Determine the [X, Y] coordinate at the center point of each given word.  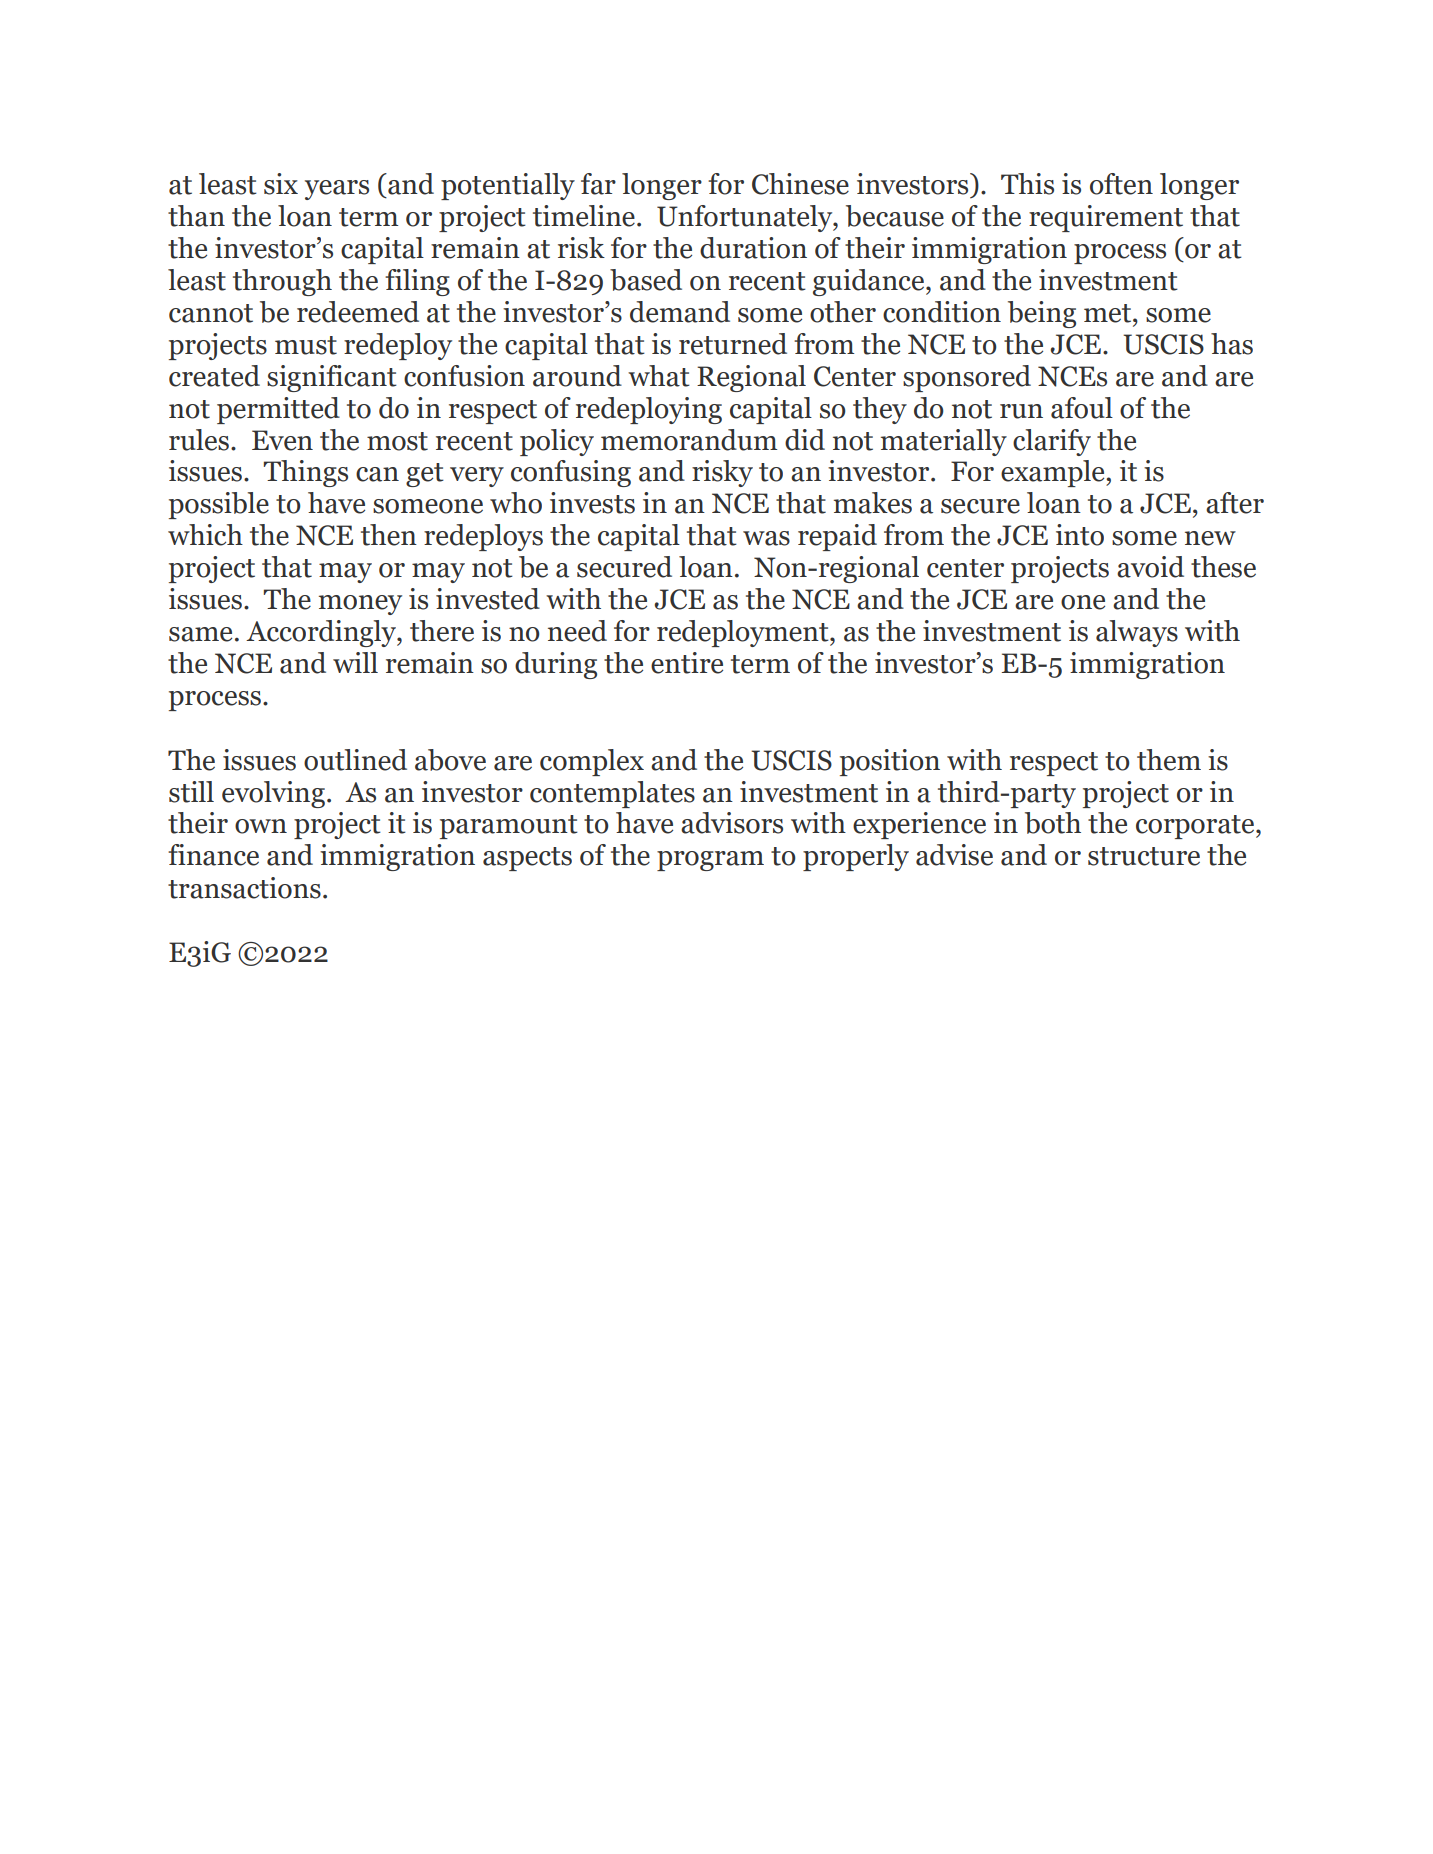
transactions [244, 888]
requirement [1106, 218]
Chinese [800, 184]
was [766, 538]
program [710, 861]
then [389, 535]
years [337, 190]
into [1080, 535]
